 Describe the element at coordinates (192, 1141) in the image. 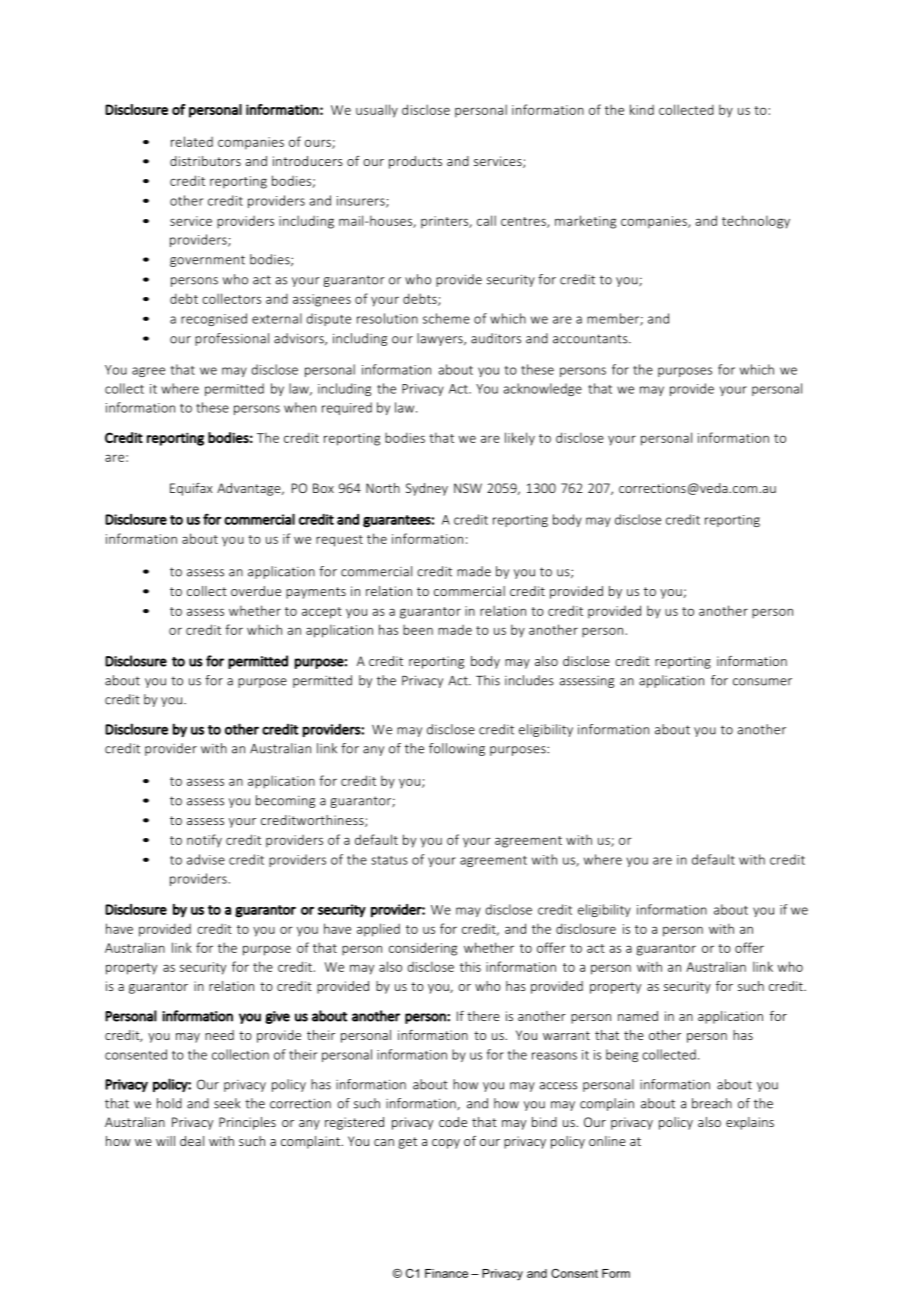

I see `deal` at that location.
